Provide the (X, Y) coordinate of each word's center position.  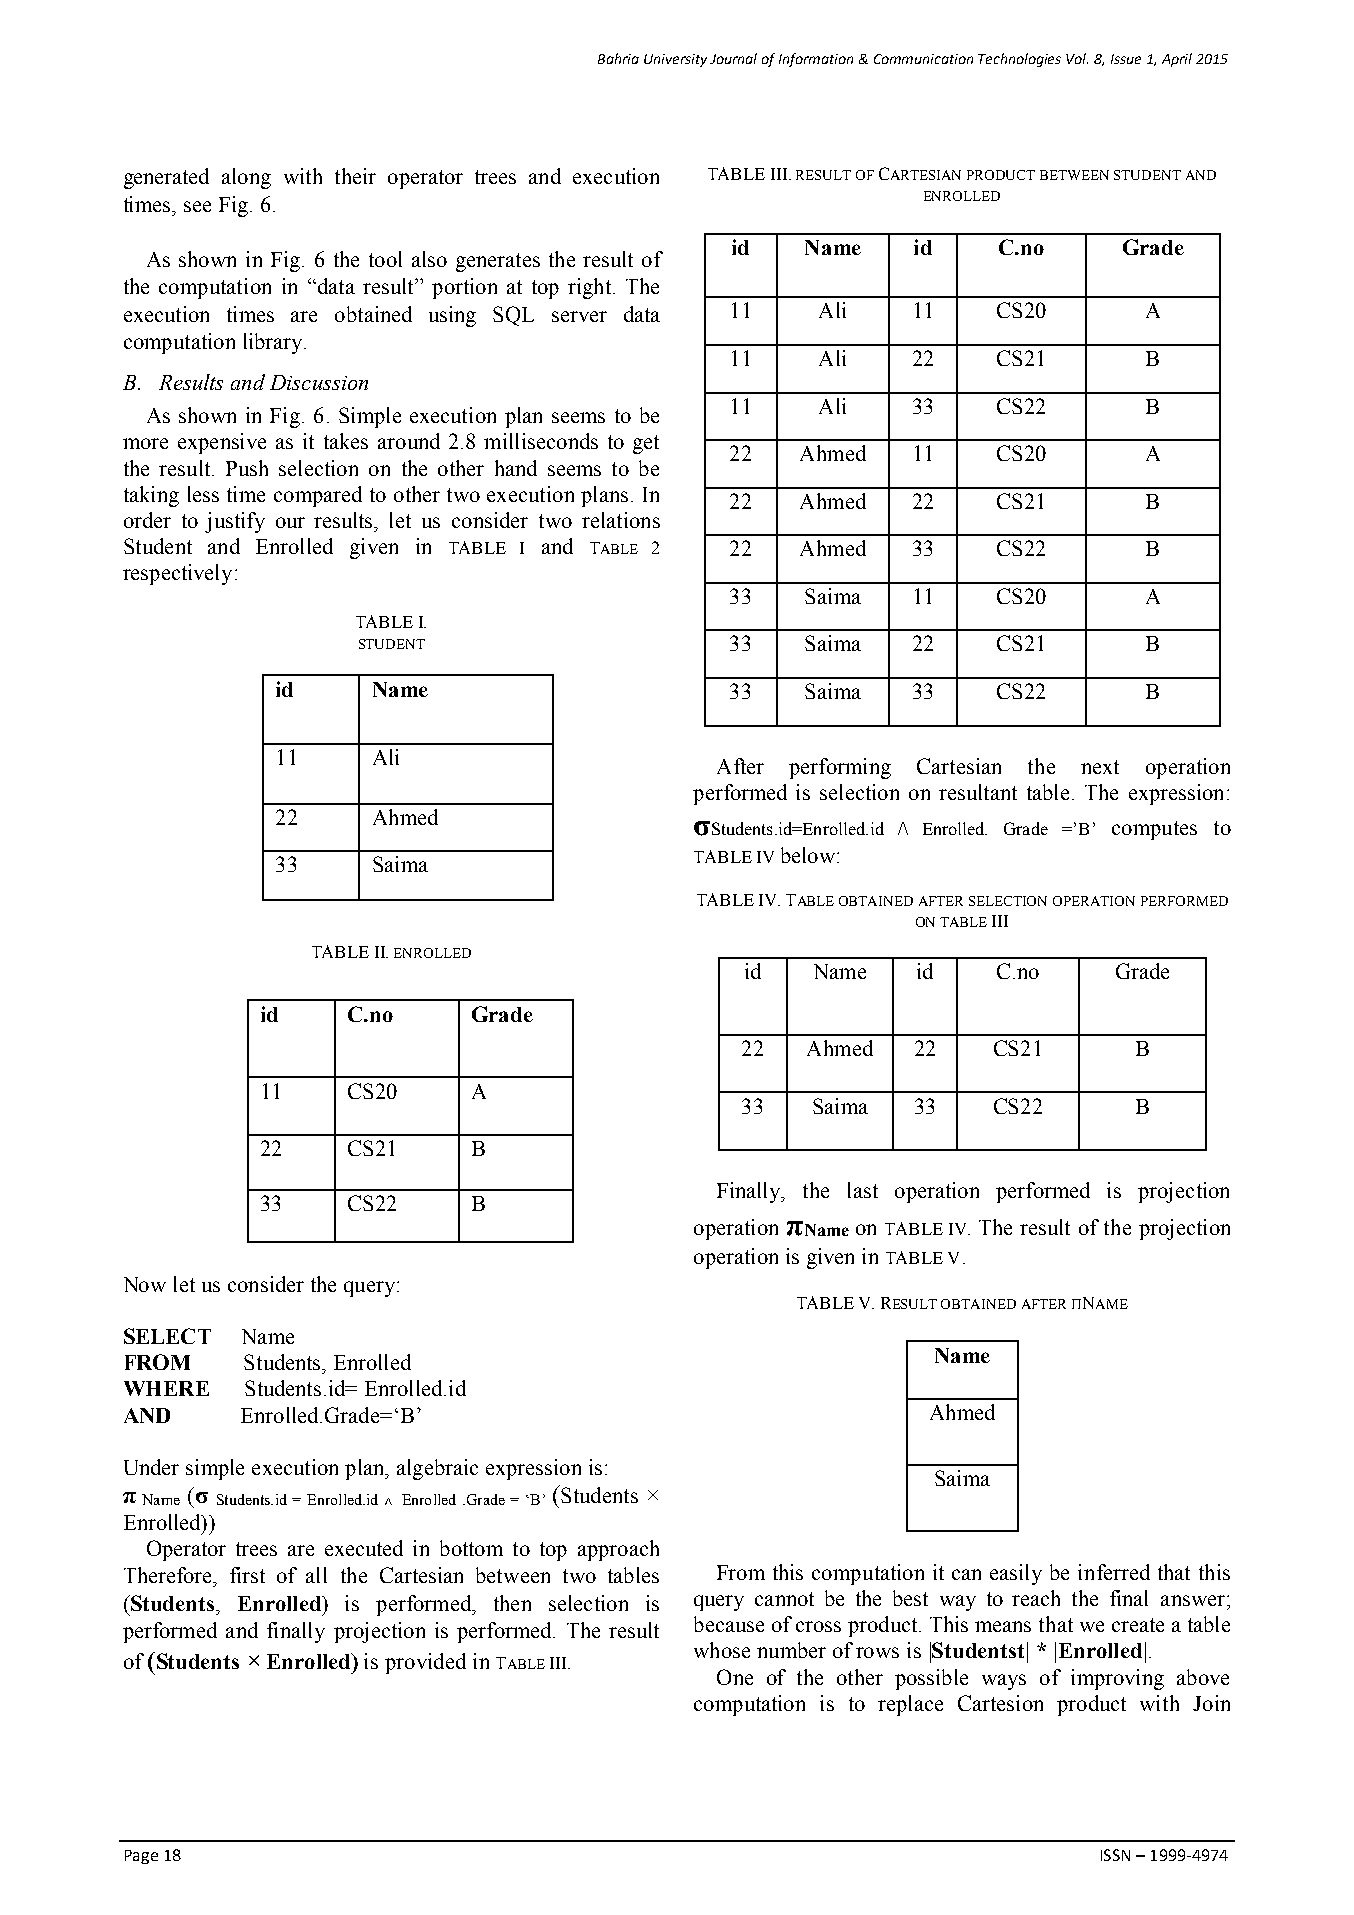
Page (141, 1857)
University (675, 60)
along (246, 178)
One (735, 1677)
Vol (1077, 58)
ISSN (1115, 1855)
